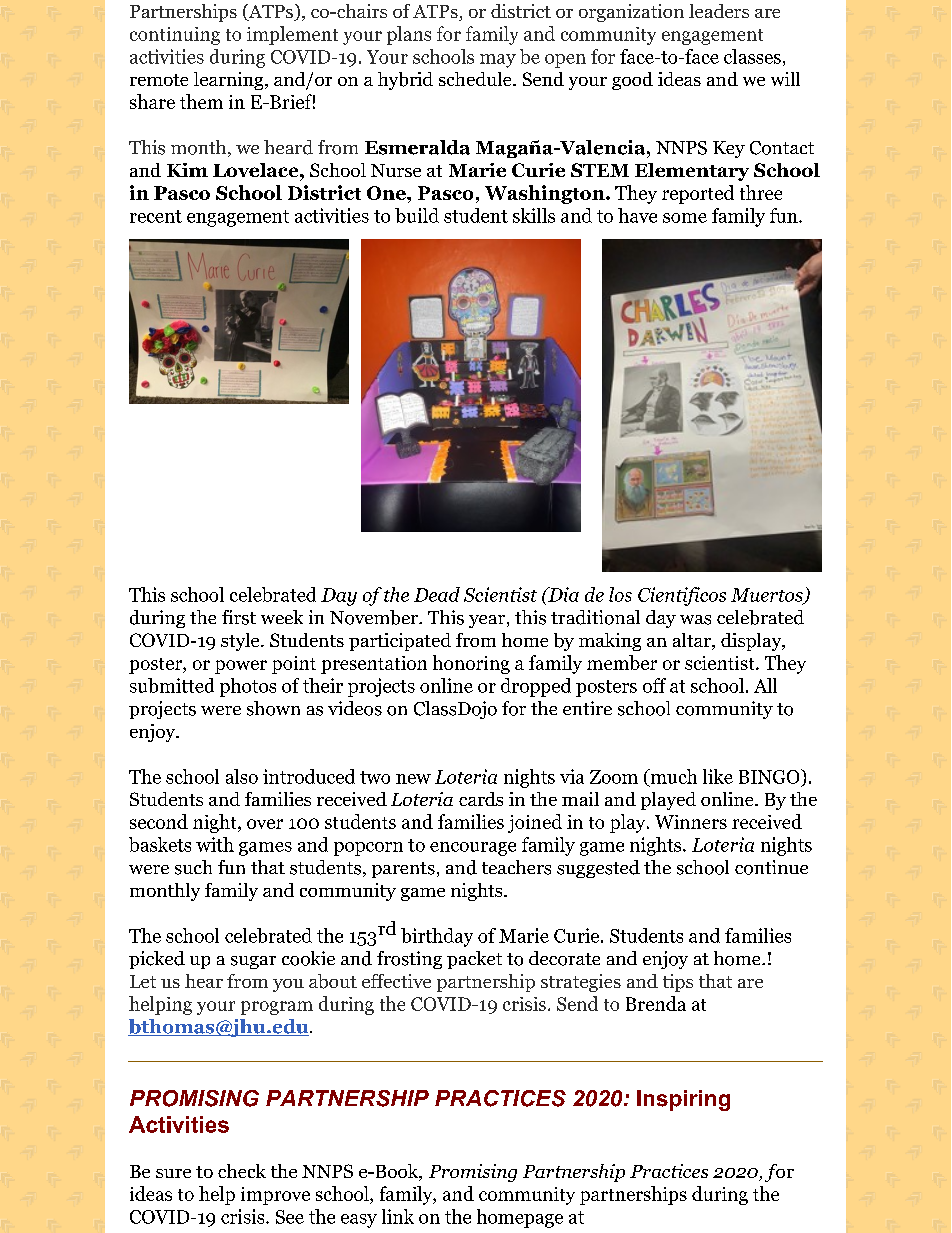 The image size is (952, 1233). I want to click on schedule, so click(476, 79).
